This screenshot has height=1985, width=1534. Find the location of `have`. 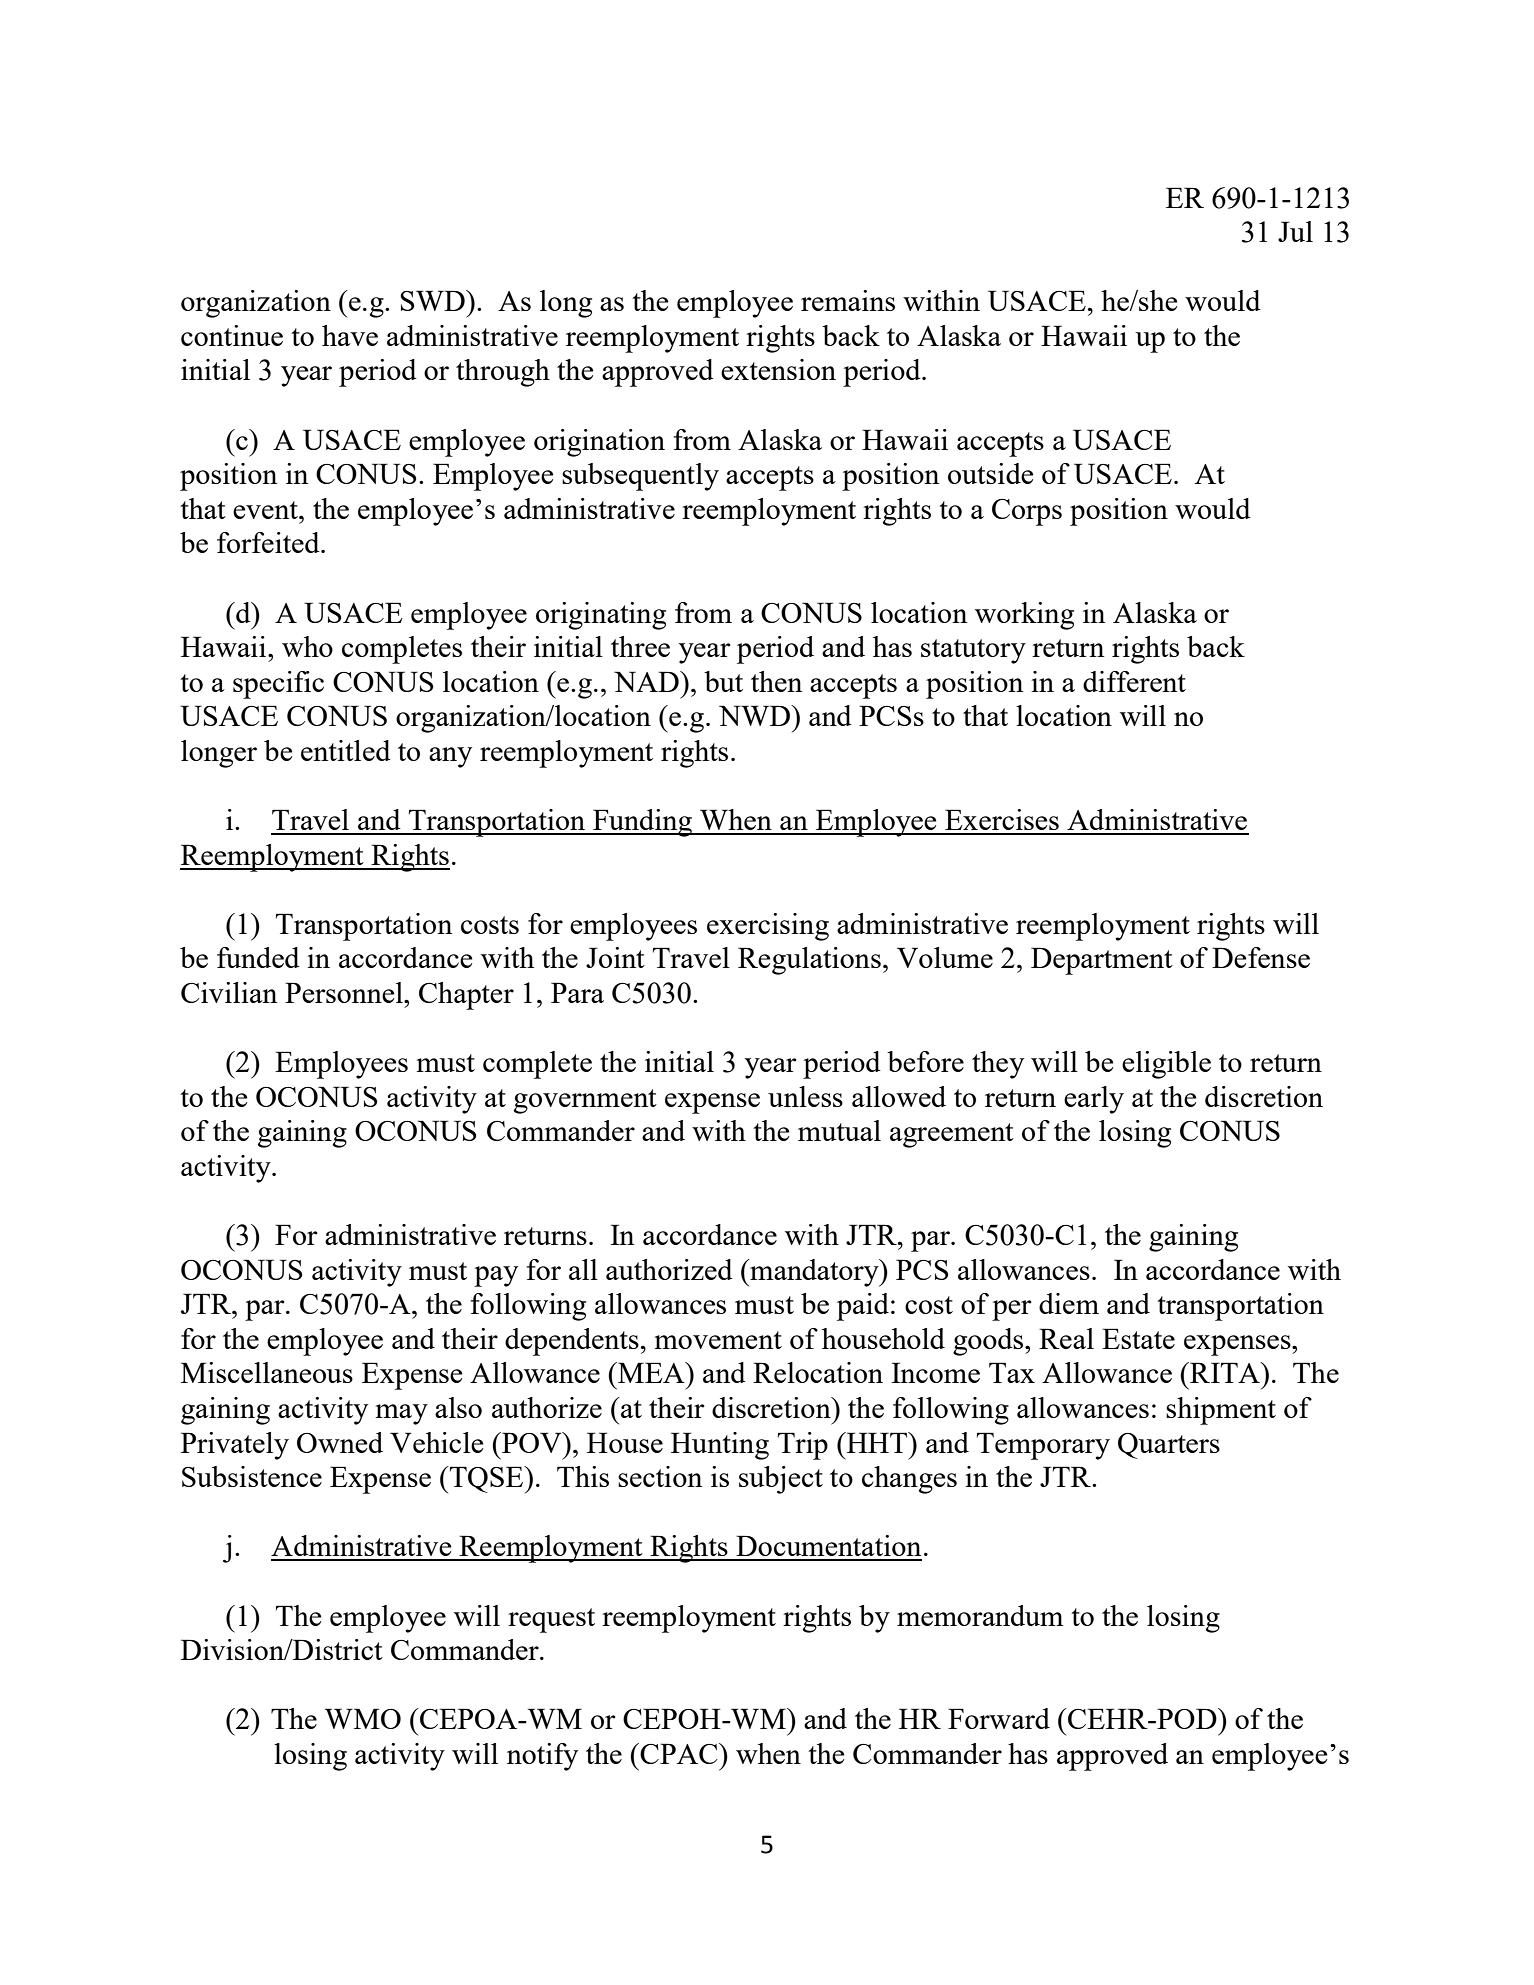

have is located at coordinates (350, 335).
